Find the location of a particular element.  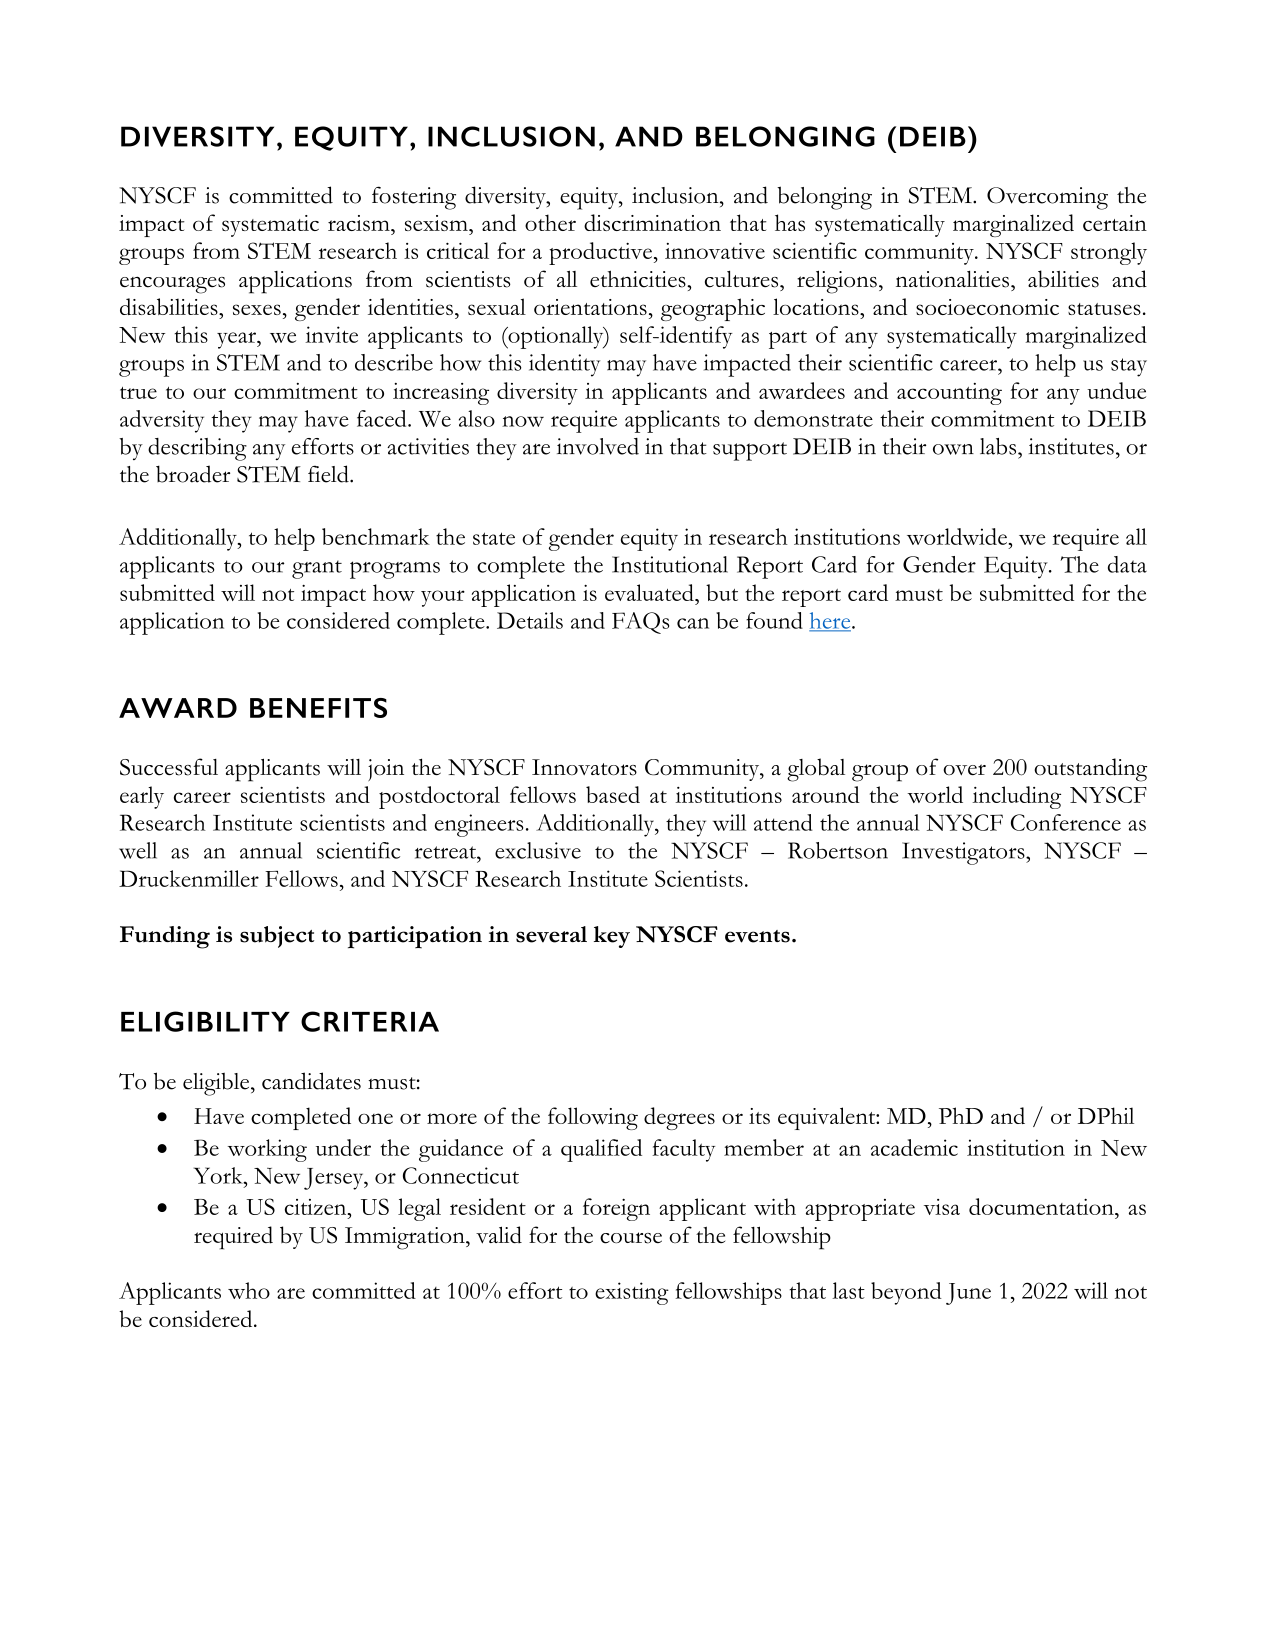

course is located at coordinates (631, 1238).
